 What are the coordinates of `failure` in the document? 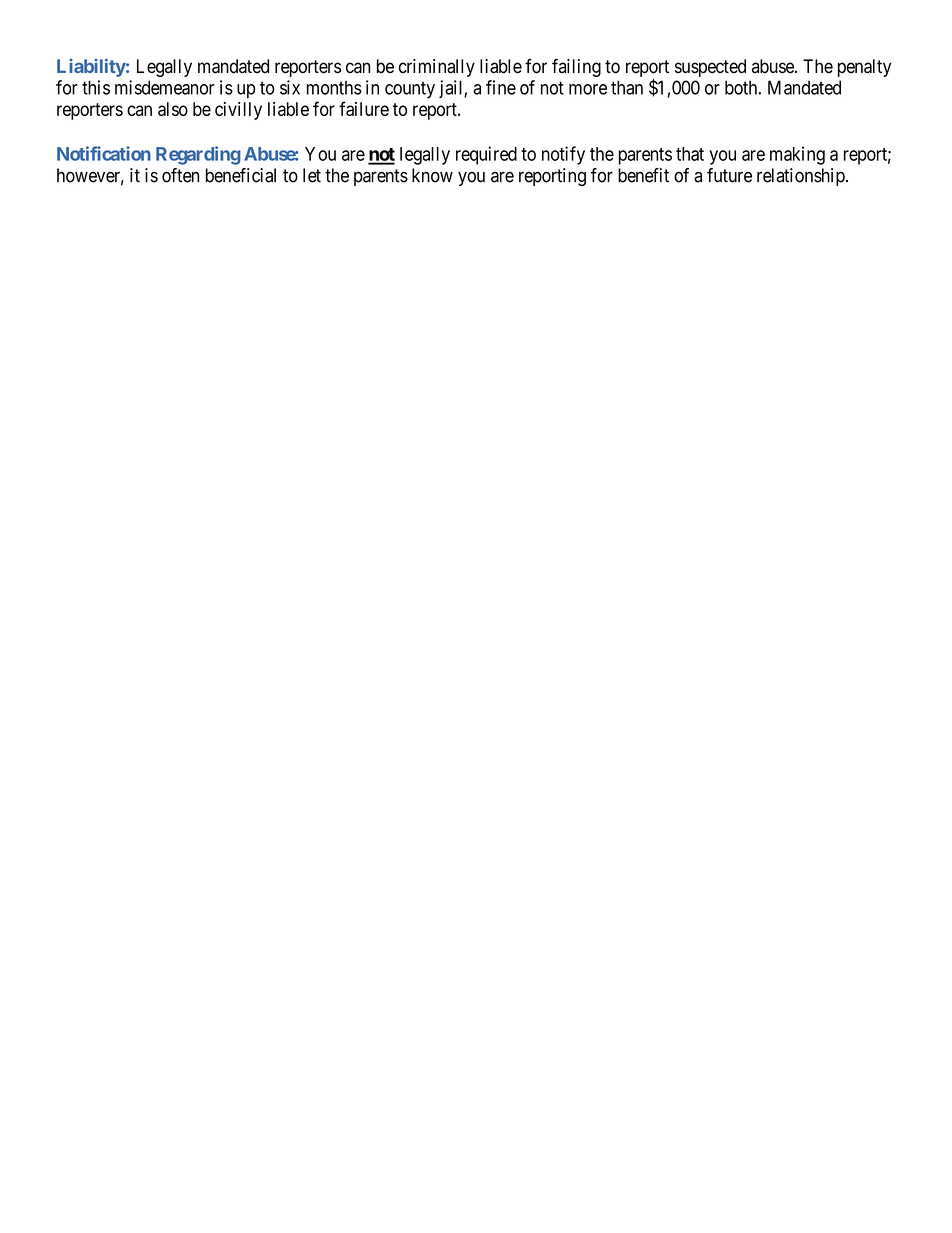 It's located at (364, 108).
